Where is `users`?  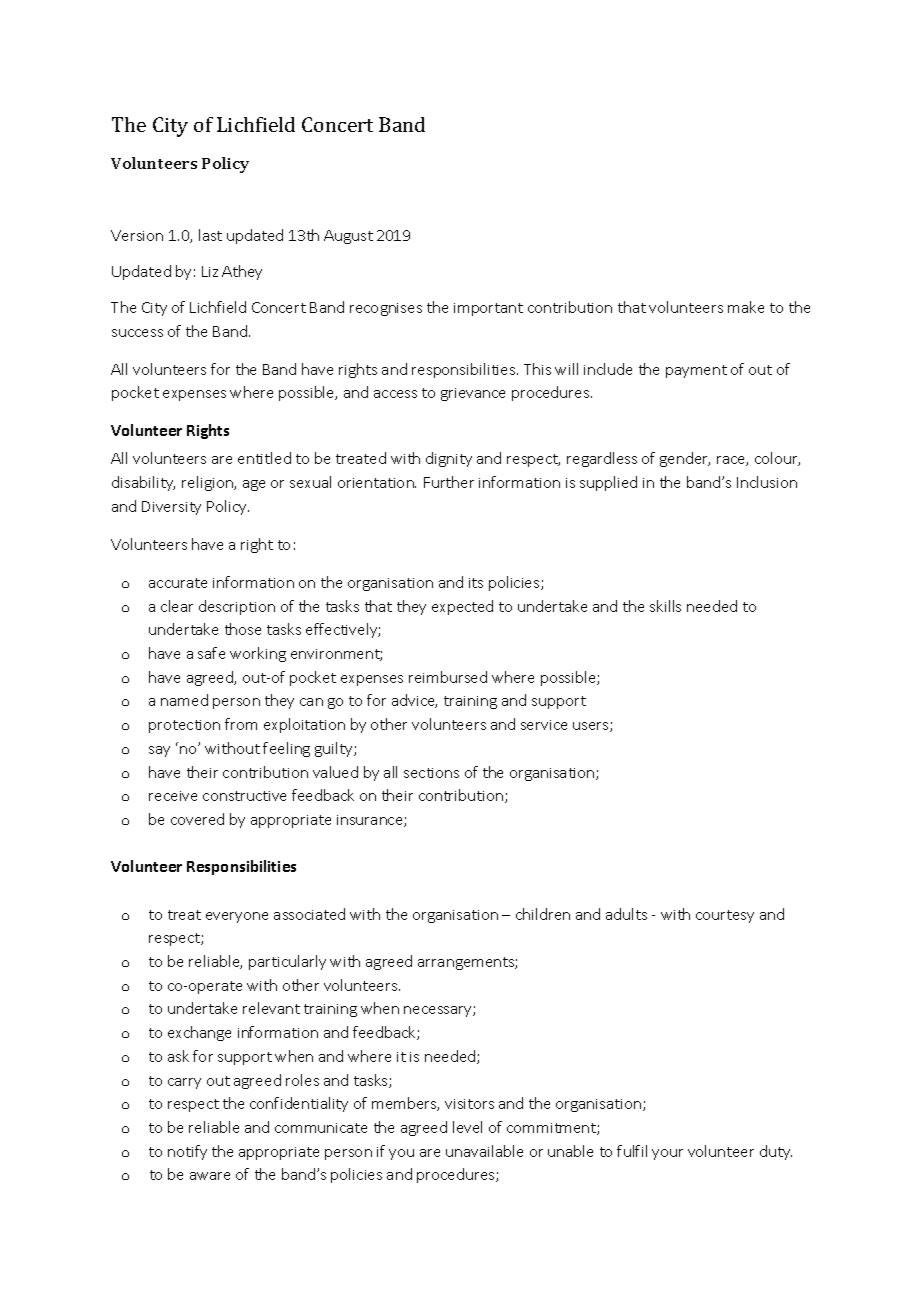 users is located at coordinates (592, 727).
